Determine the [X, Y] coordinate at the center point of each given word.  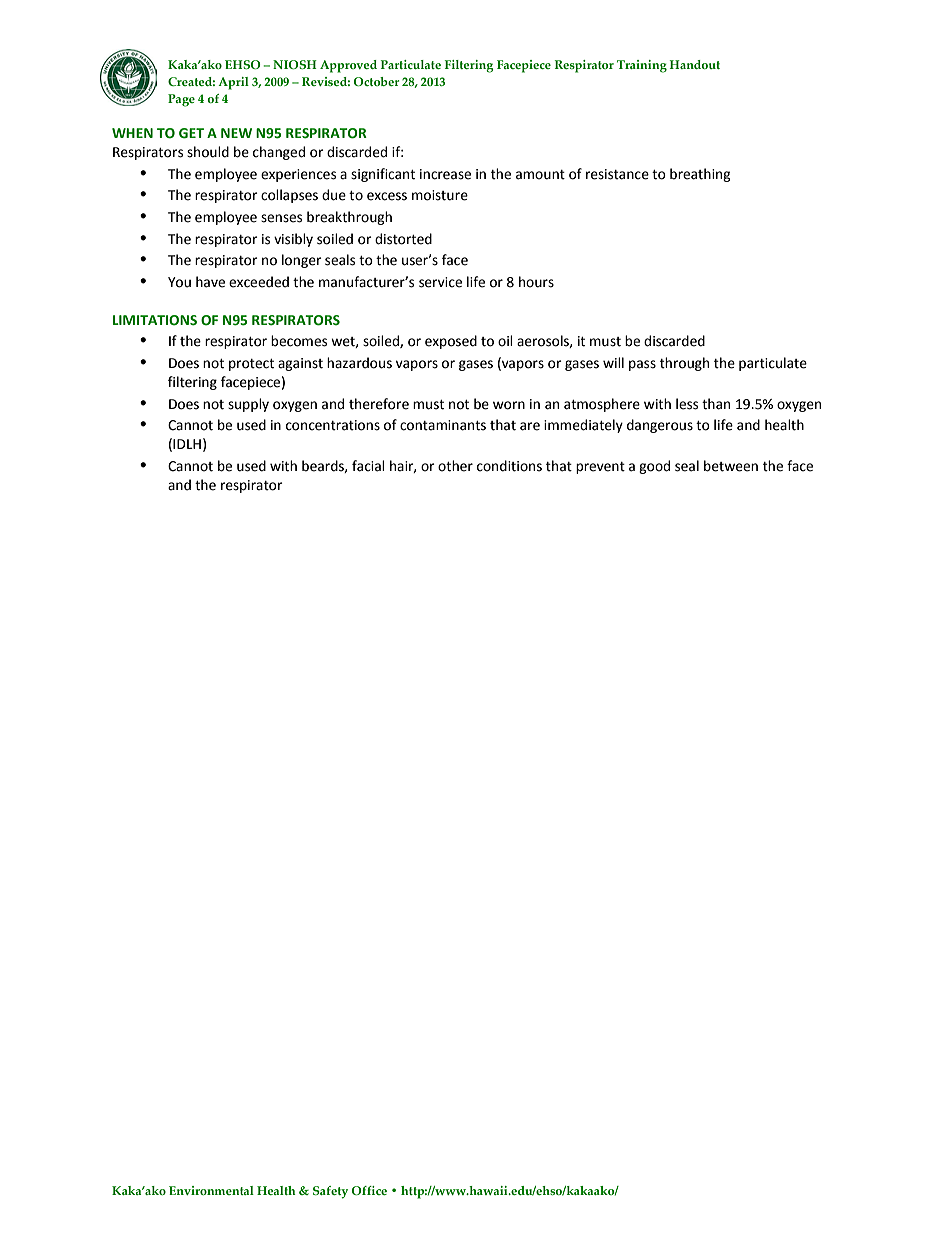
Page [181, 100]
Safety [330, 1192]
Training [642, 66]
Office [369, 1190]
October [376, 81]
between [731, 466]
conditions [509, 466]
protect [251, 365]
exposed [451, 342]
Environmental [211, 1190]
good [654, 467]
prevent [600, 468]
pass [642, 365]
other [455, 466]
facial [368, 466]
